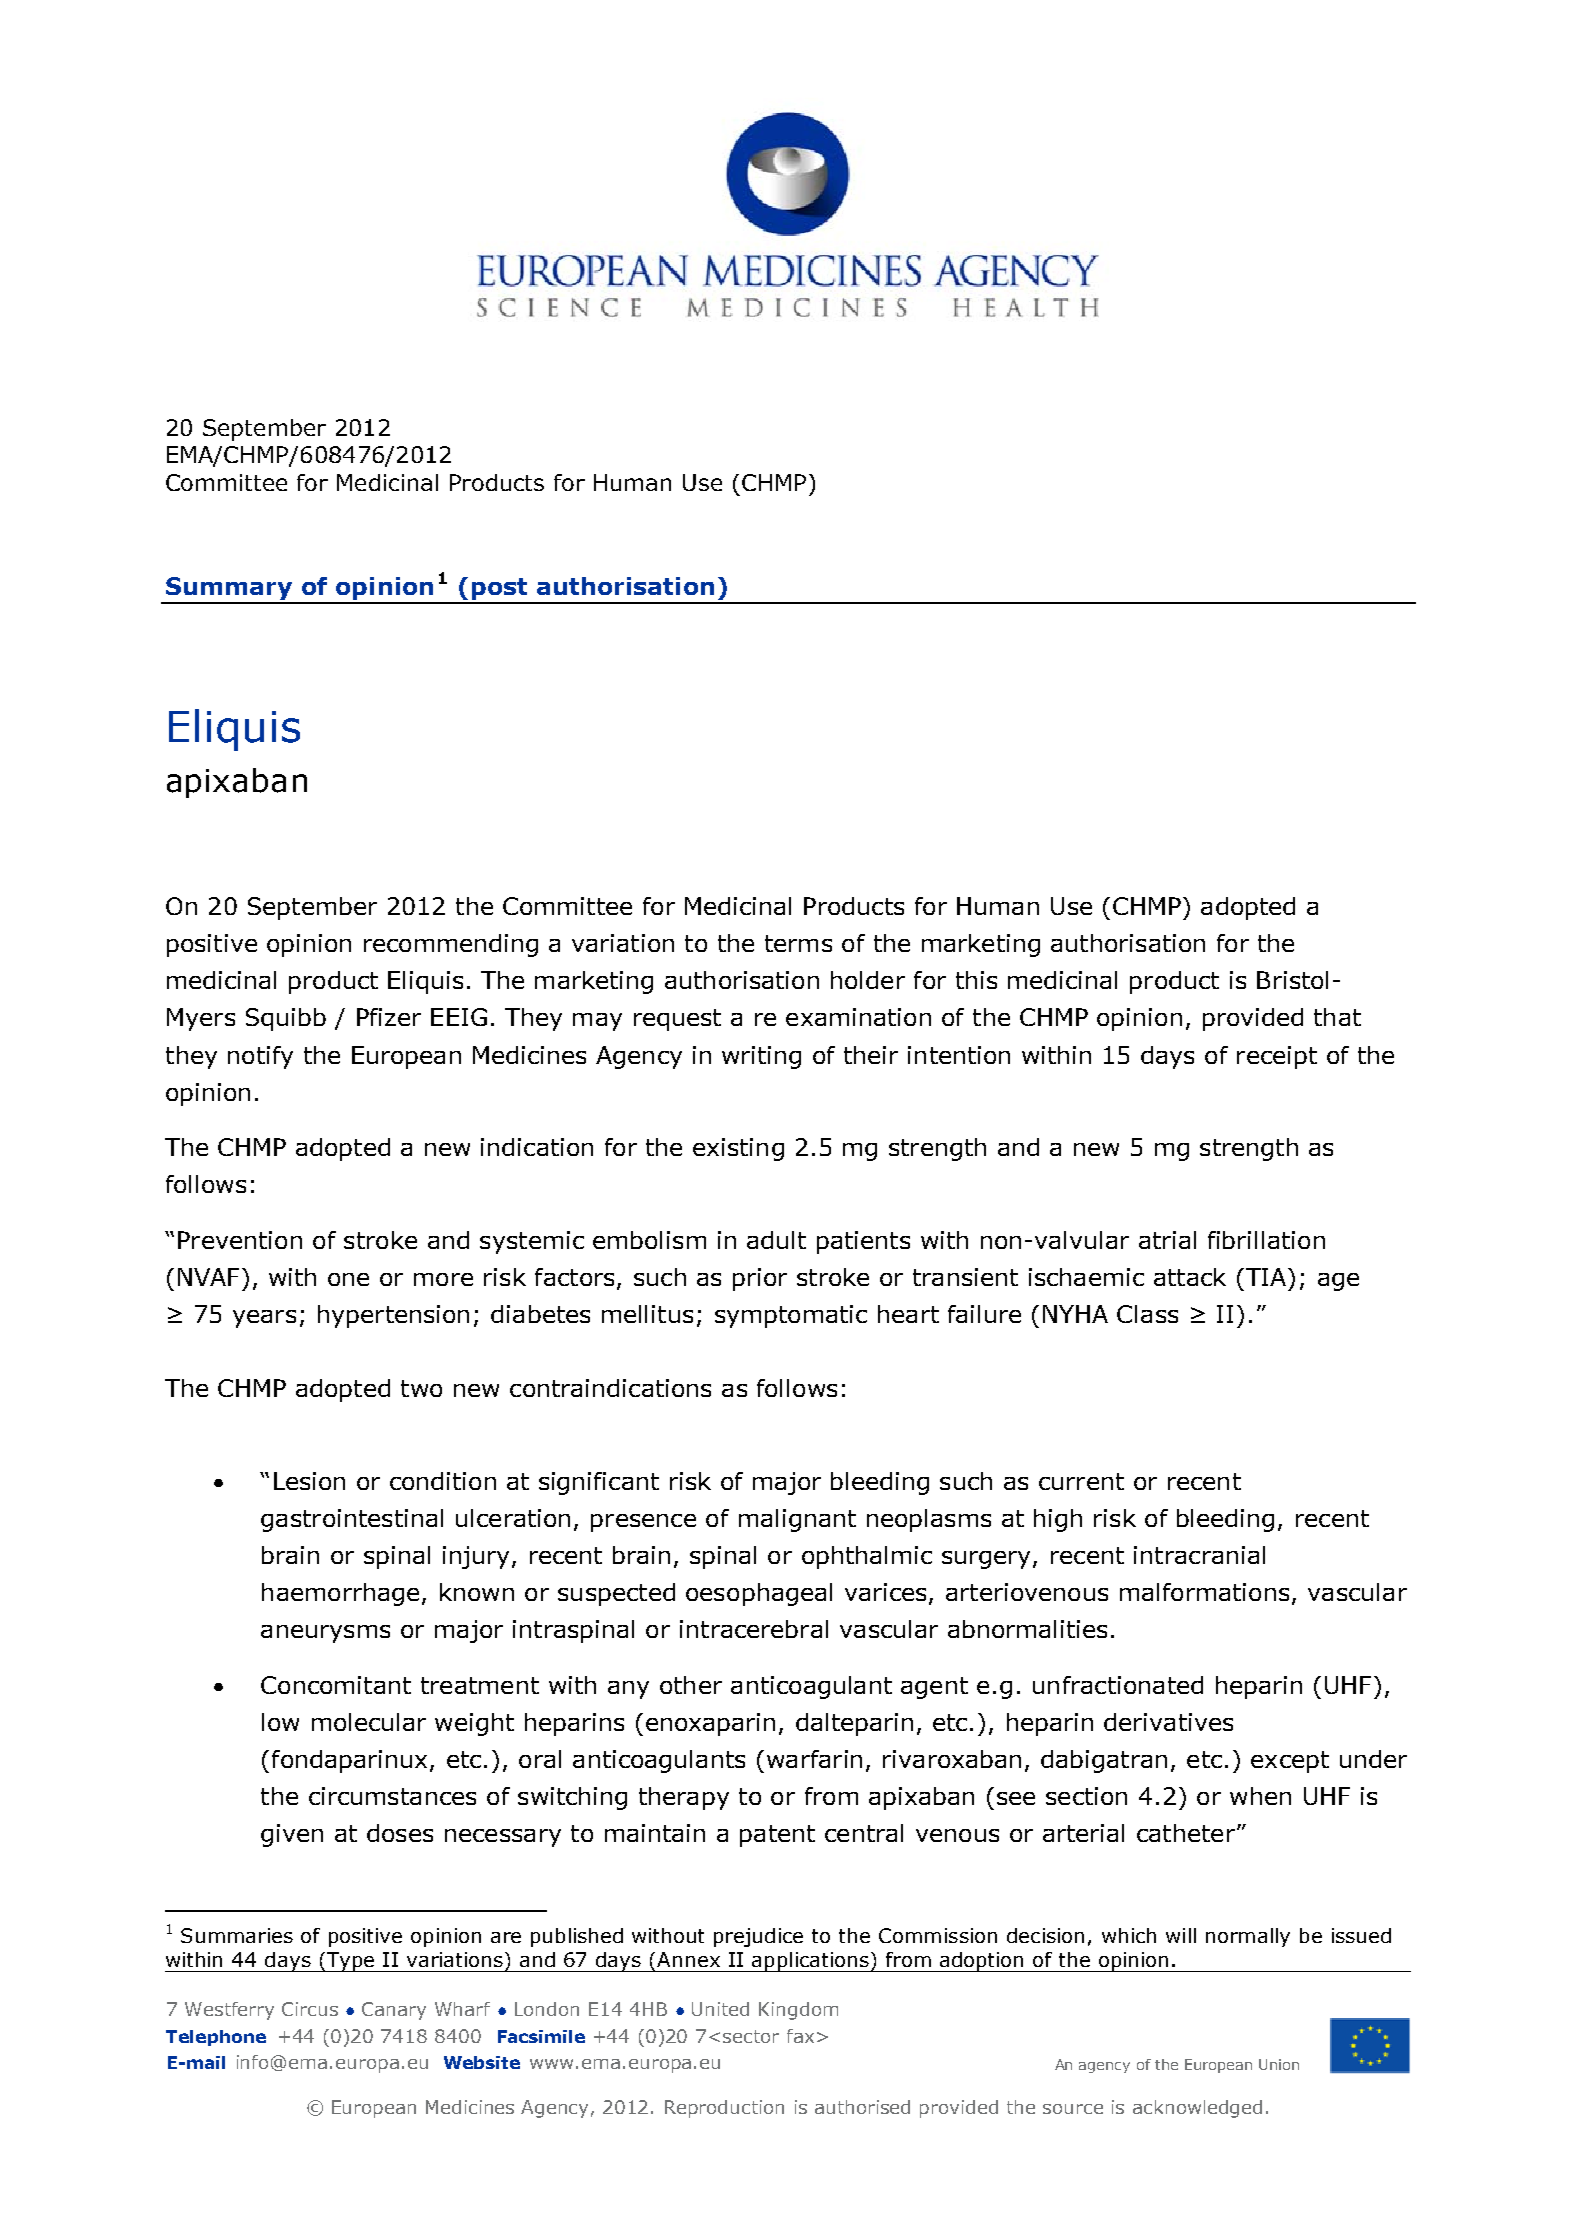 The height and width of the screenshot is (2231, 1576). What do you see at coordinates (392, 1796) in the screenshot?
I see `circumstances` at bounding box center [392, 1796].
